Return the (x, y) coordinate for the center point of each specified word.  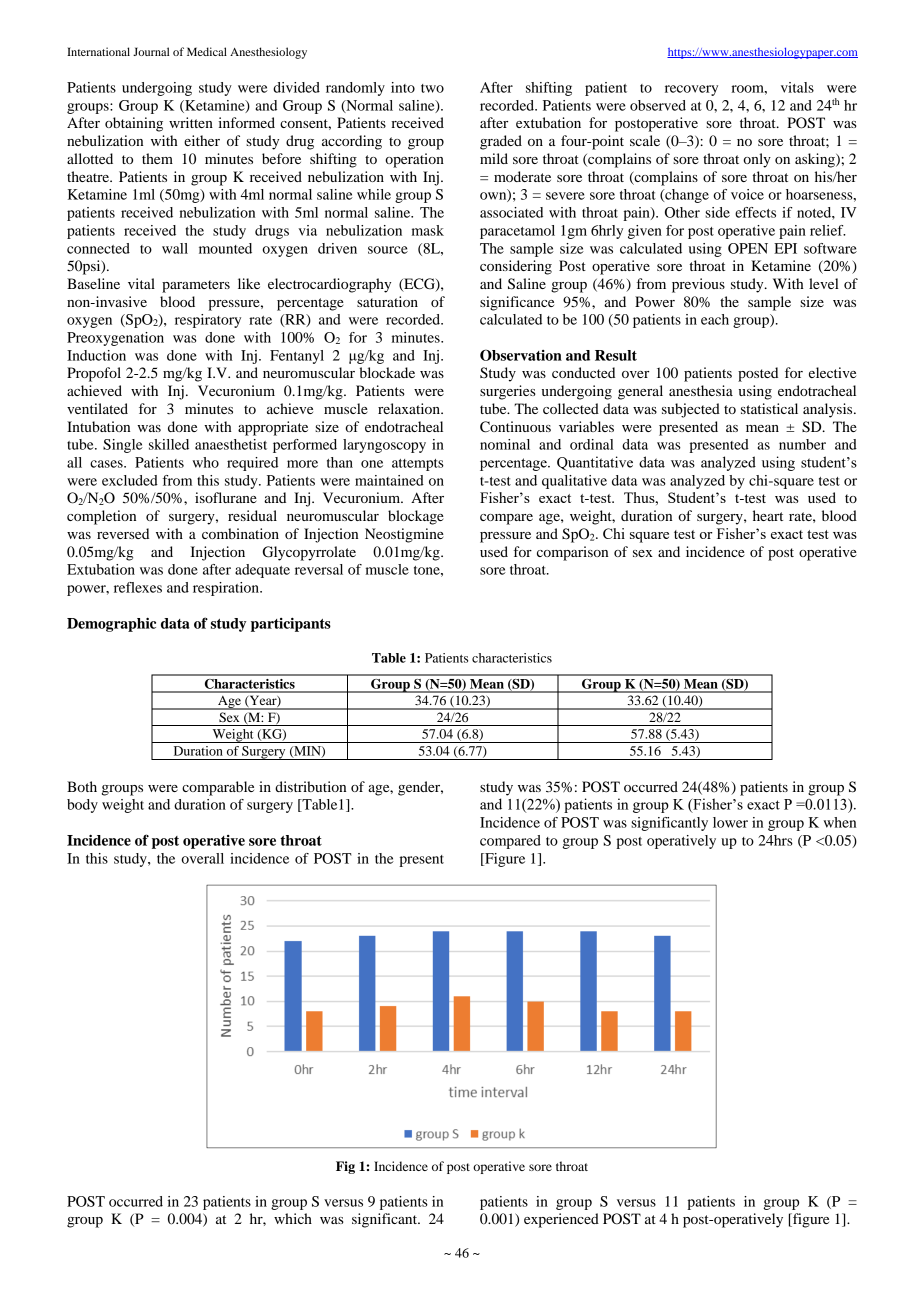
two (432, 88)
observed (658, 105)
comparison (572, 553)
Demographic (111, 624)
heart (768, 515)
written (191, 122)
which (293, 1218)
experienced (561, 1220)
